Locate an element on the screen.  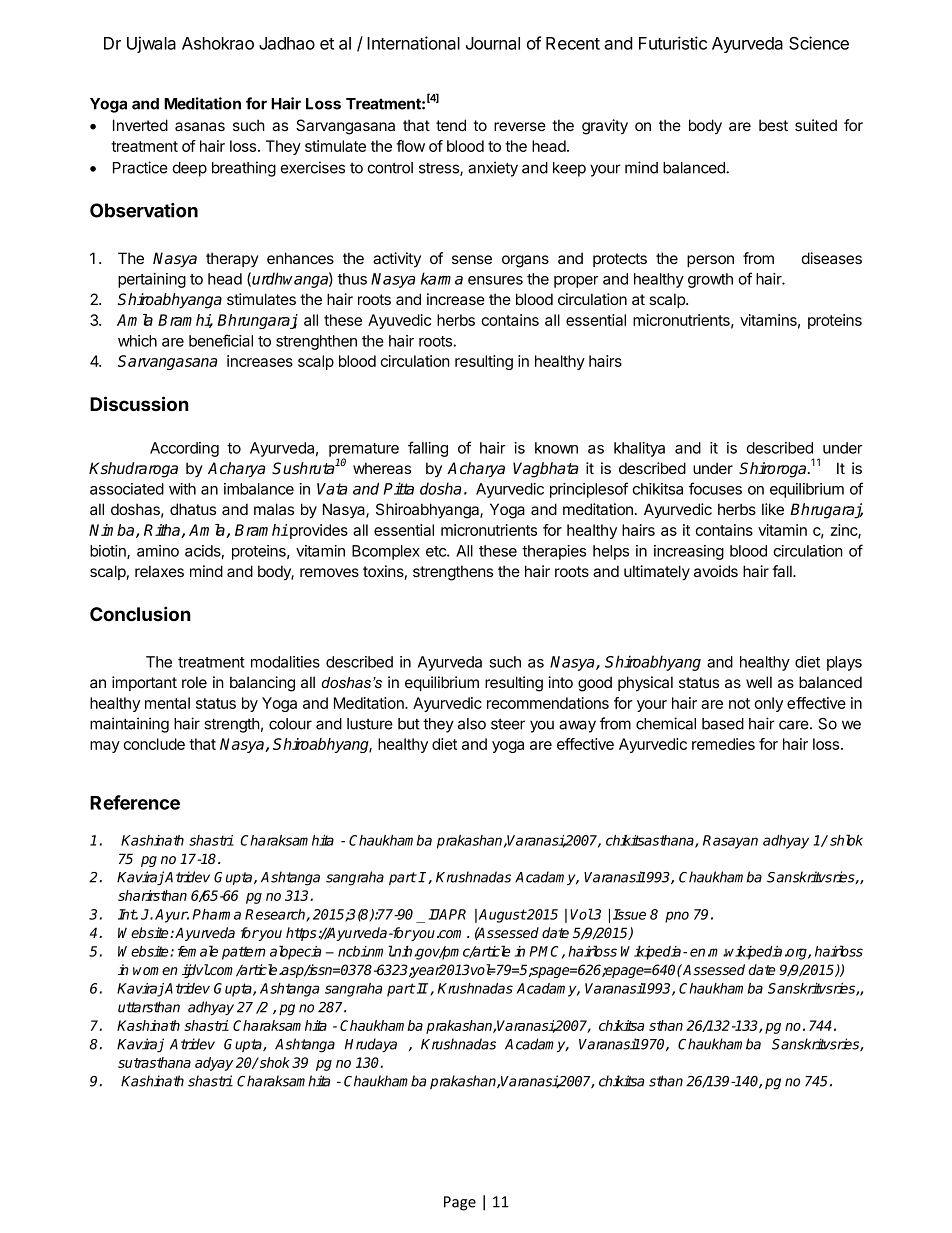
Science is located at coordinates (819, 43).
